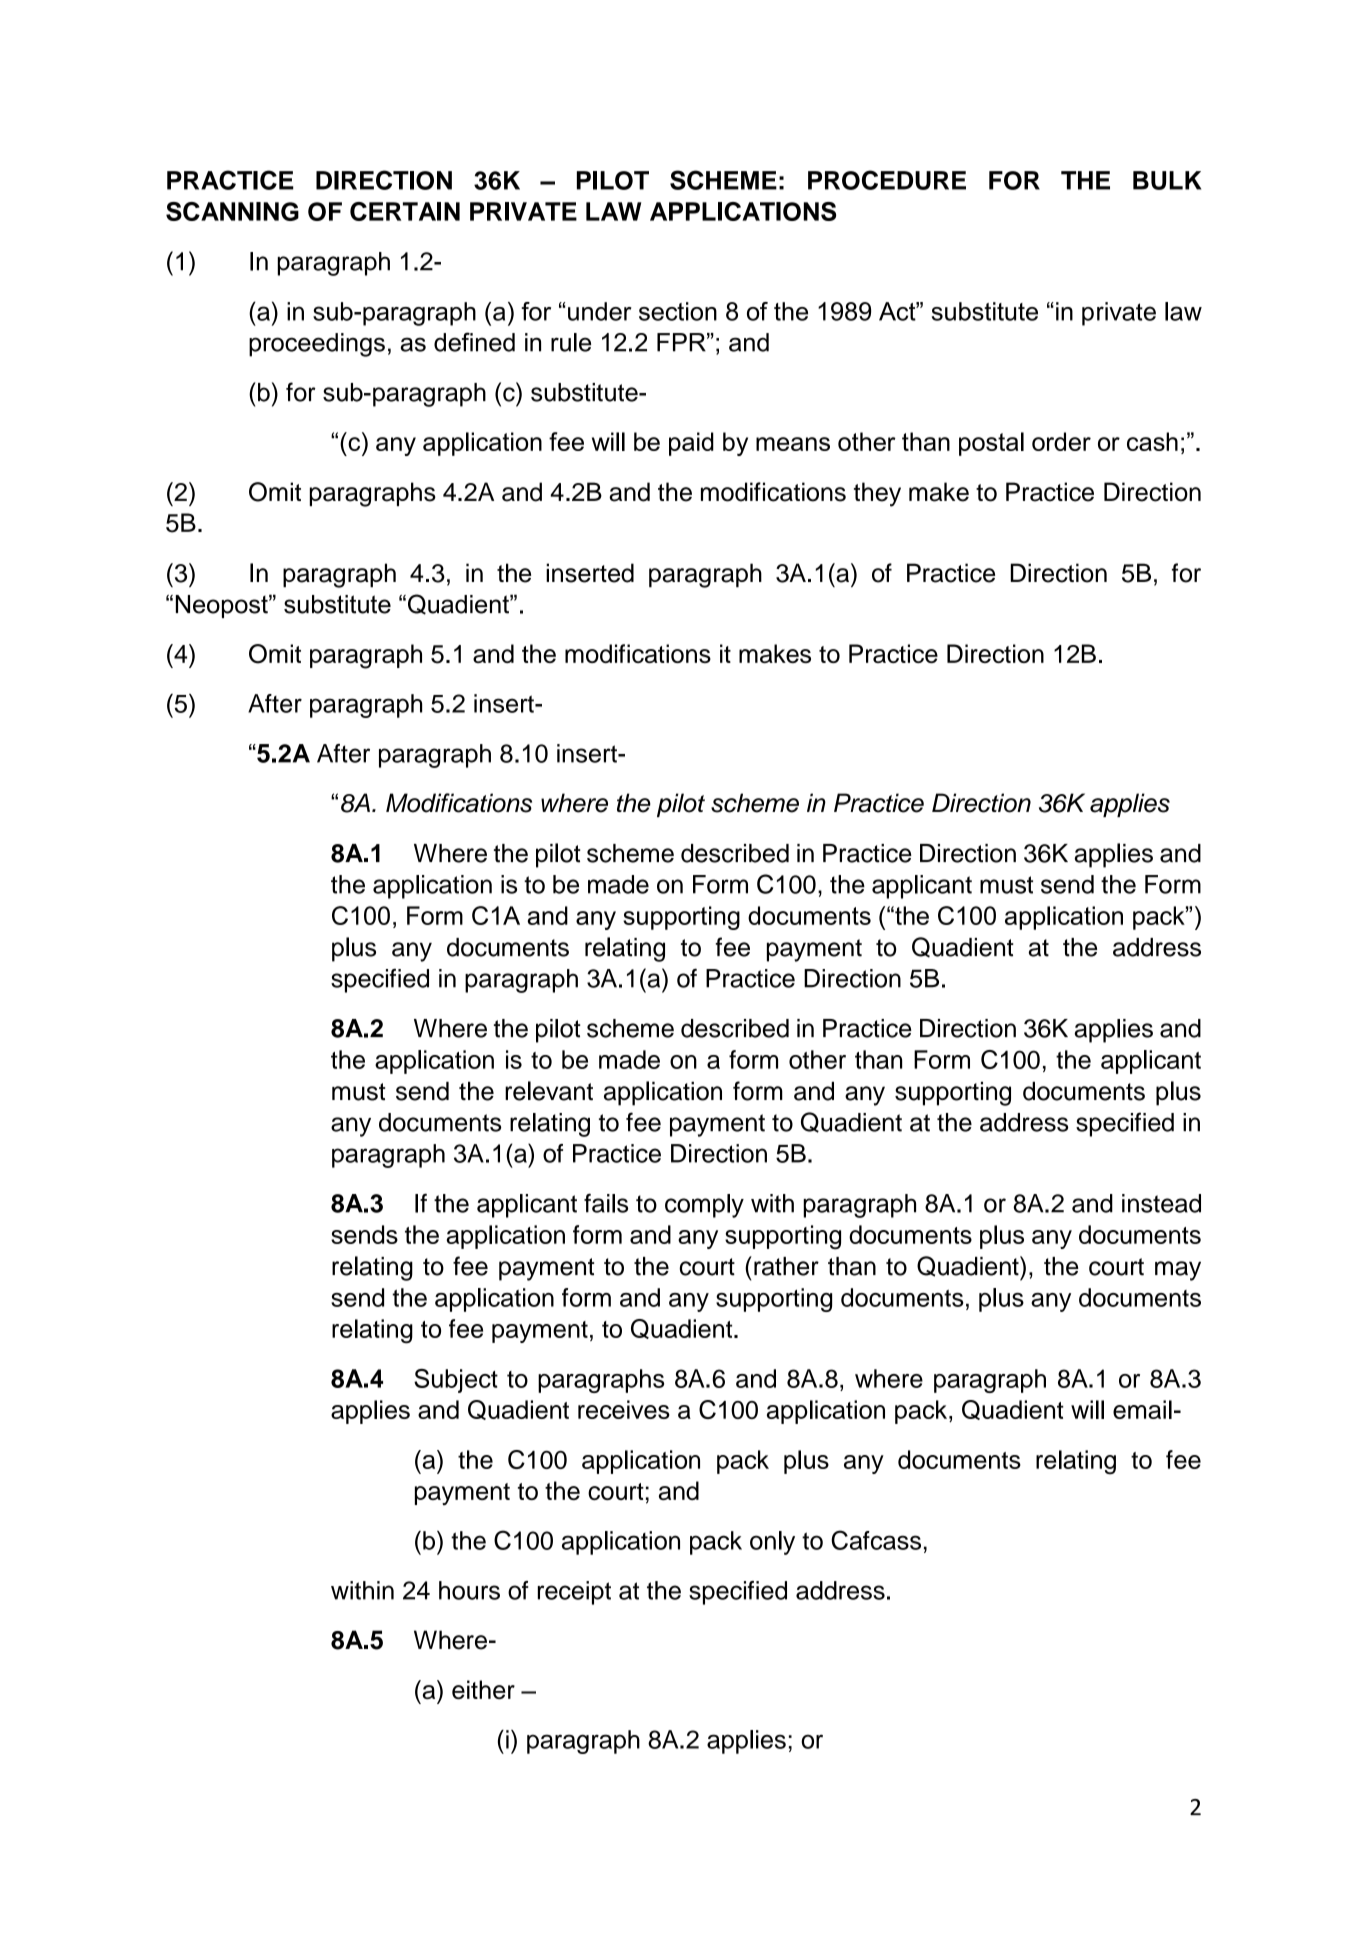 The height and width of the document is (1934, 1367). What do you see at coordinates (786, 1266) in the document?
I see `rather` at bounding box center [786, 1266].
